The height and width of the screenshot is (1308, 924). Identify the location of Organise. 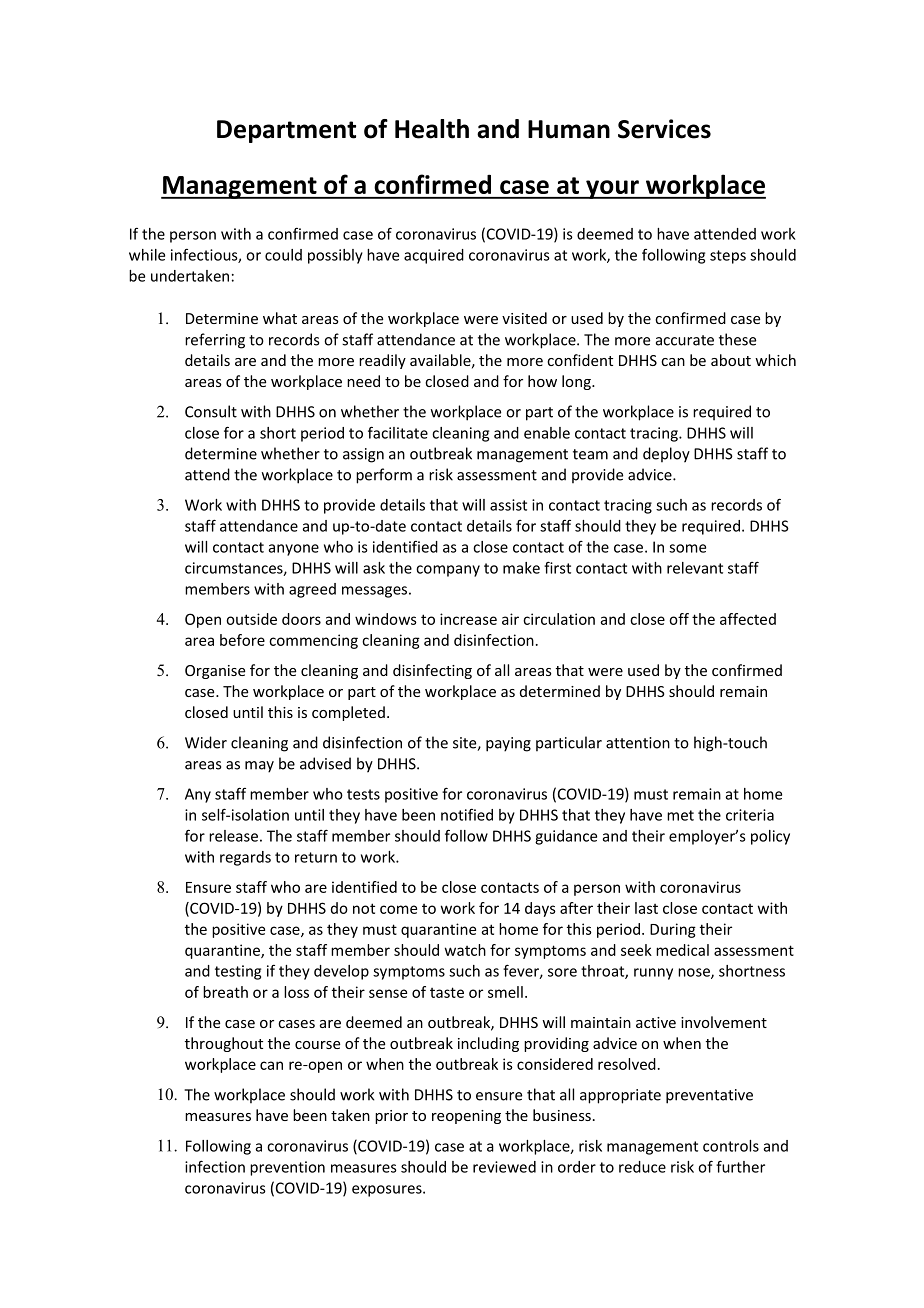
(215, 672).
